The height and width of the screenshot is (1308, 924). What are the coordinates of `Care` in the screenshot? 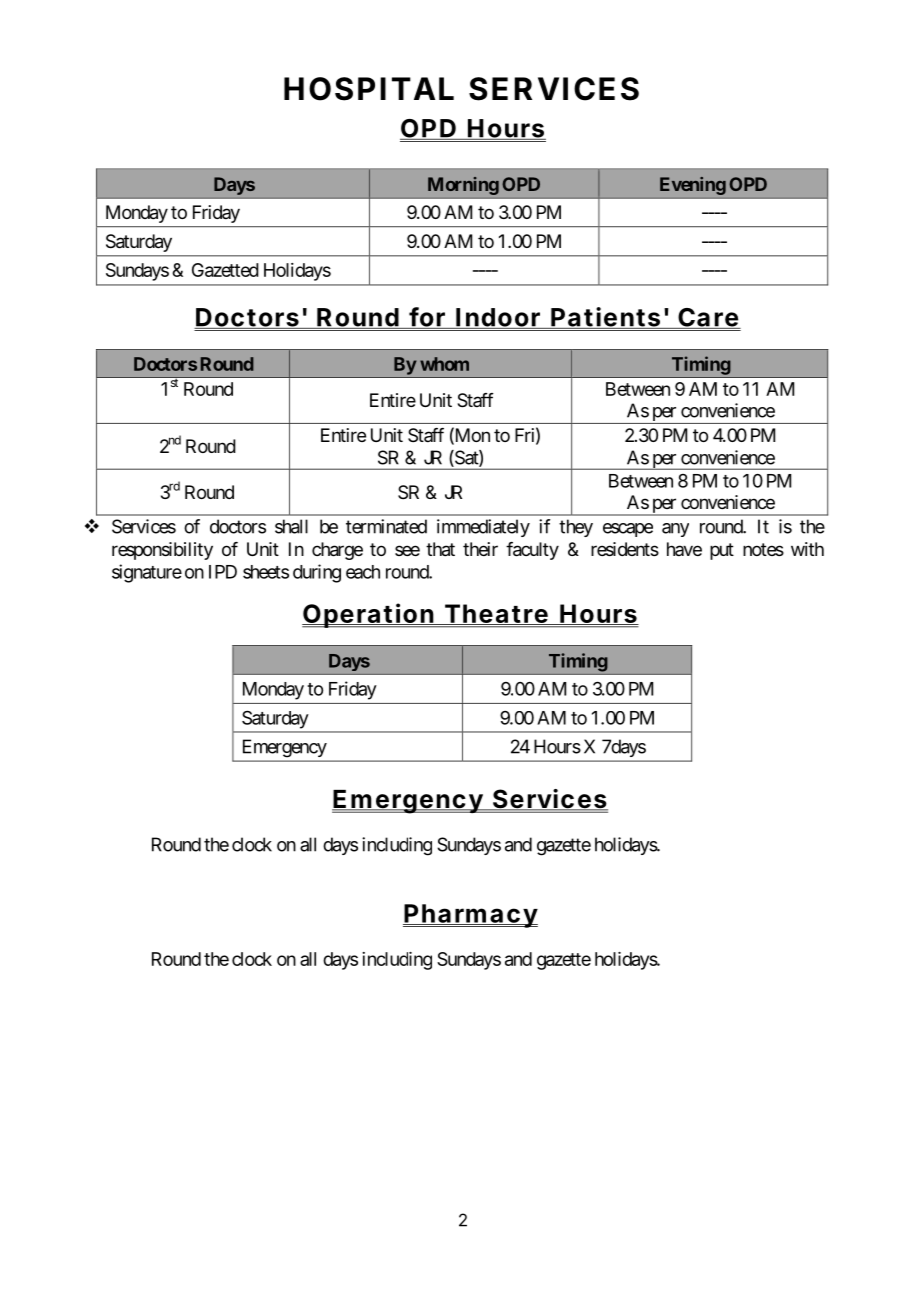 It's located at (708, 318).
